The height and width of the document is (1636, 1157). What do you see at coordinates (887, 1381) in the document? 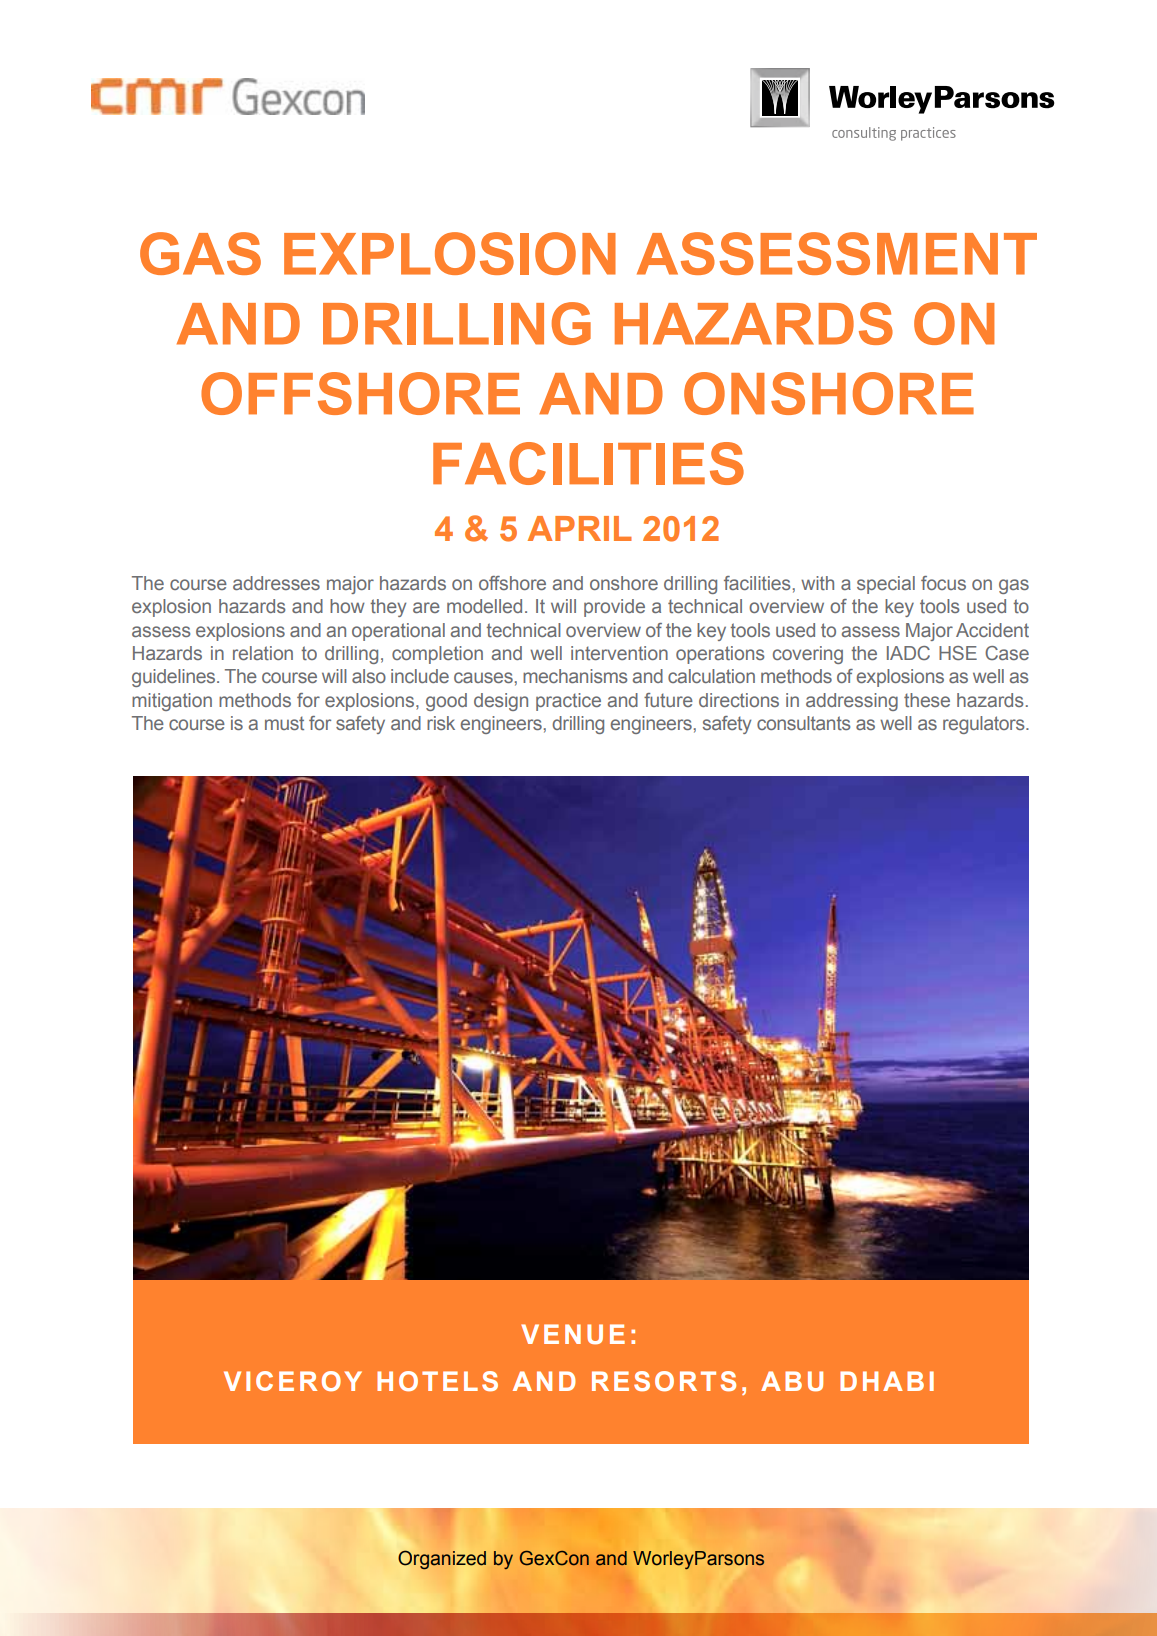
I see `DHABI` at bounding box center [887, 1381].
